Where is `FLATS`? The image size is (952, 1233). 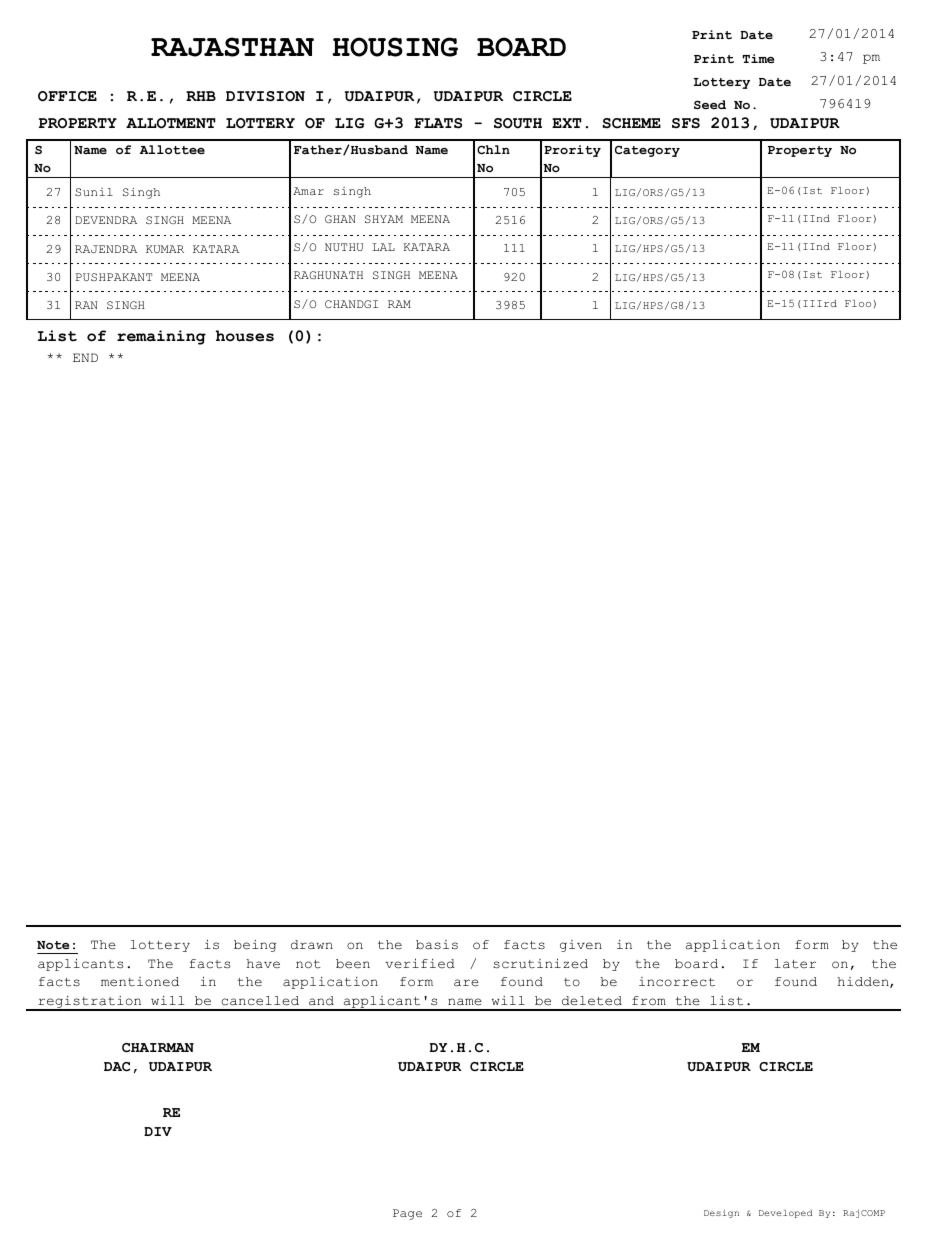
FLATS is located at coordinates (438, 123).
